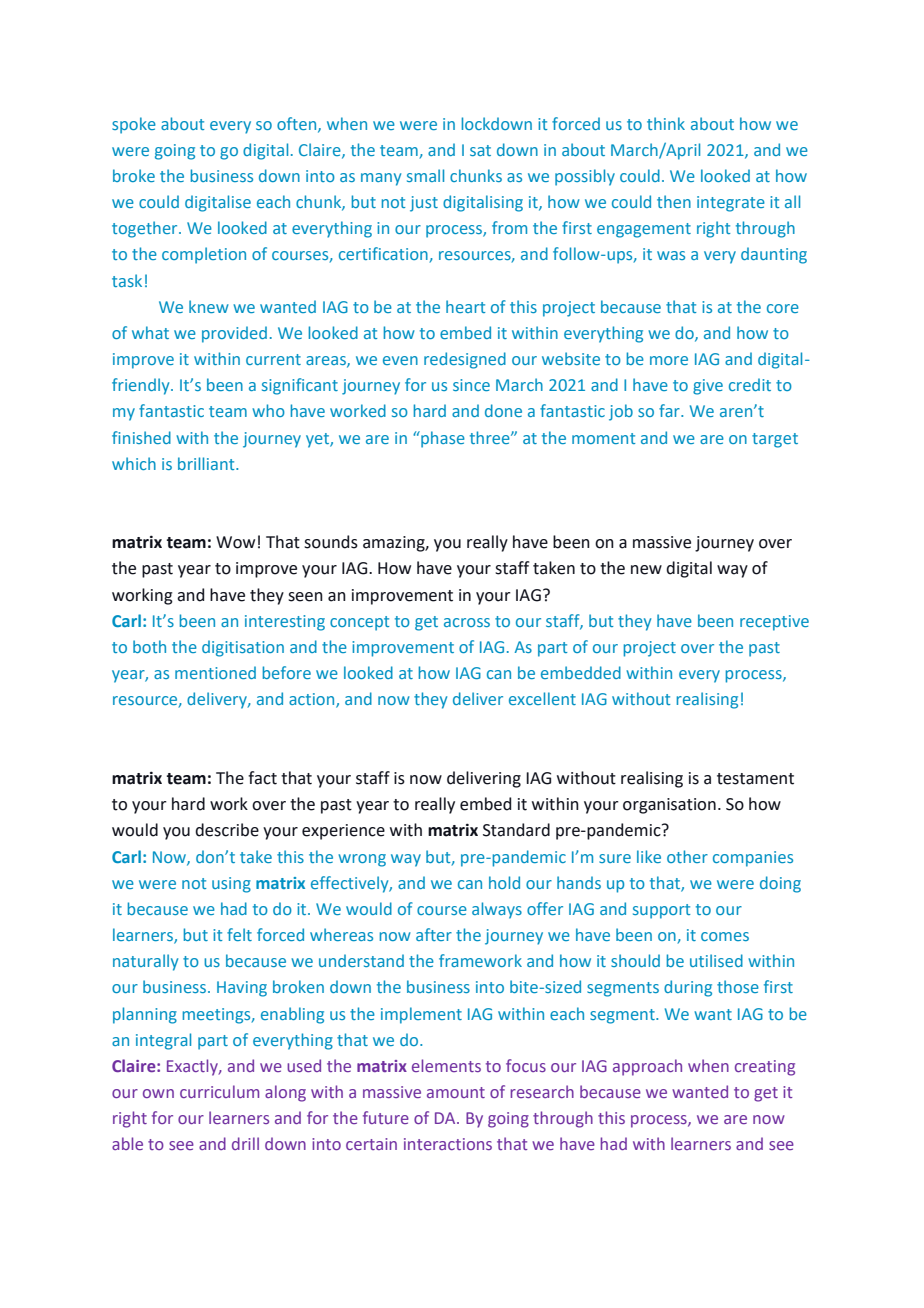 This document has width=924, height=1308. Describe the element at coordinates (219, 1091) in the document. I see `curriculum` at that location.
